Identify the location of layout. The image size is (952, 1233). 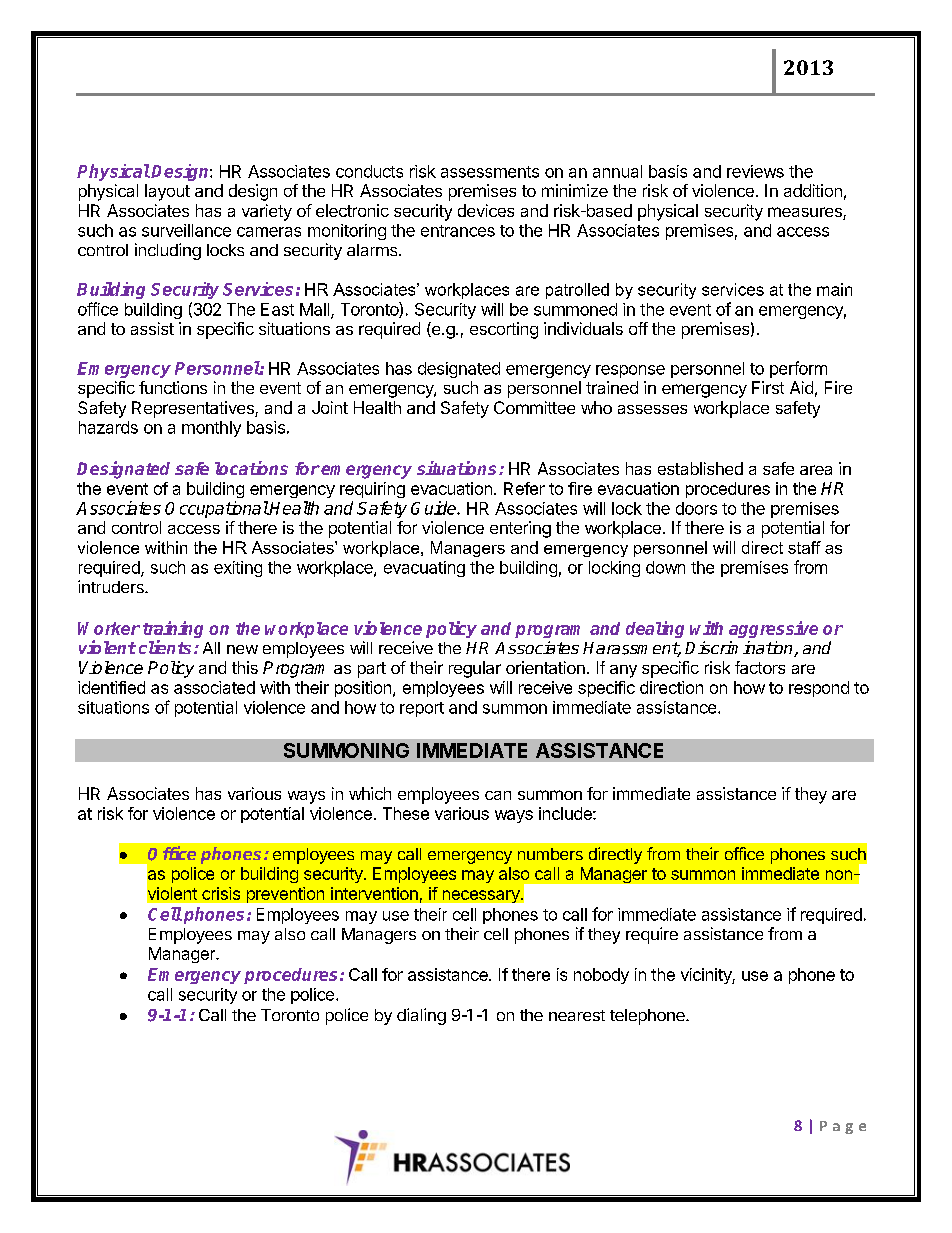
(167, 192).
